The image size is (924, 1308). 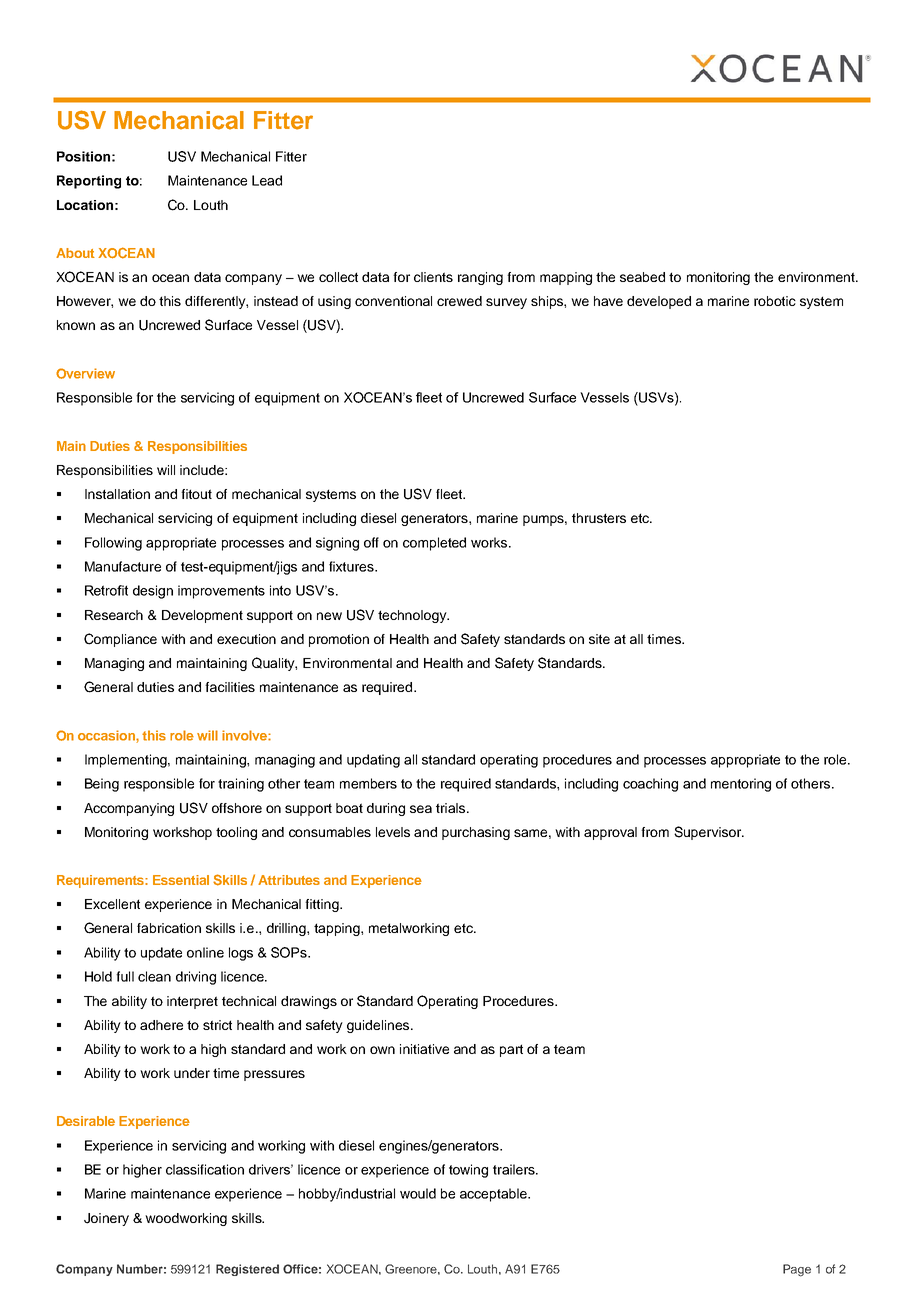 I want to click on Joinery, so click(x=106, y=1219).
